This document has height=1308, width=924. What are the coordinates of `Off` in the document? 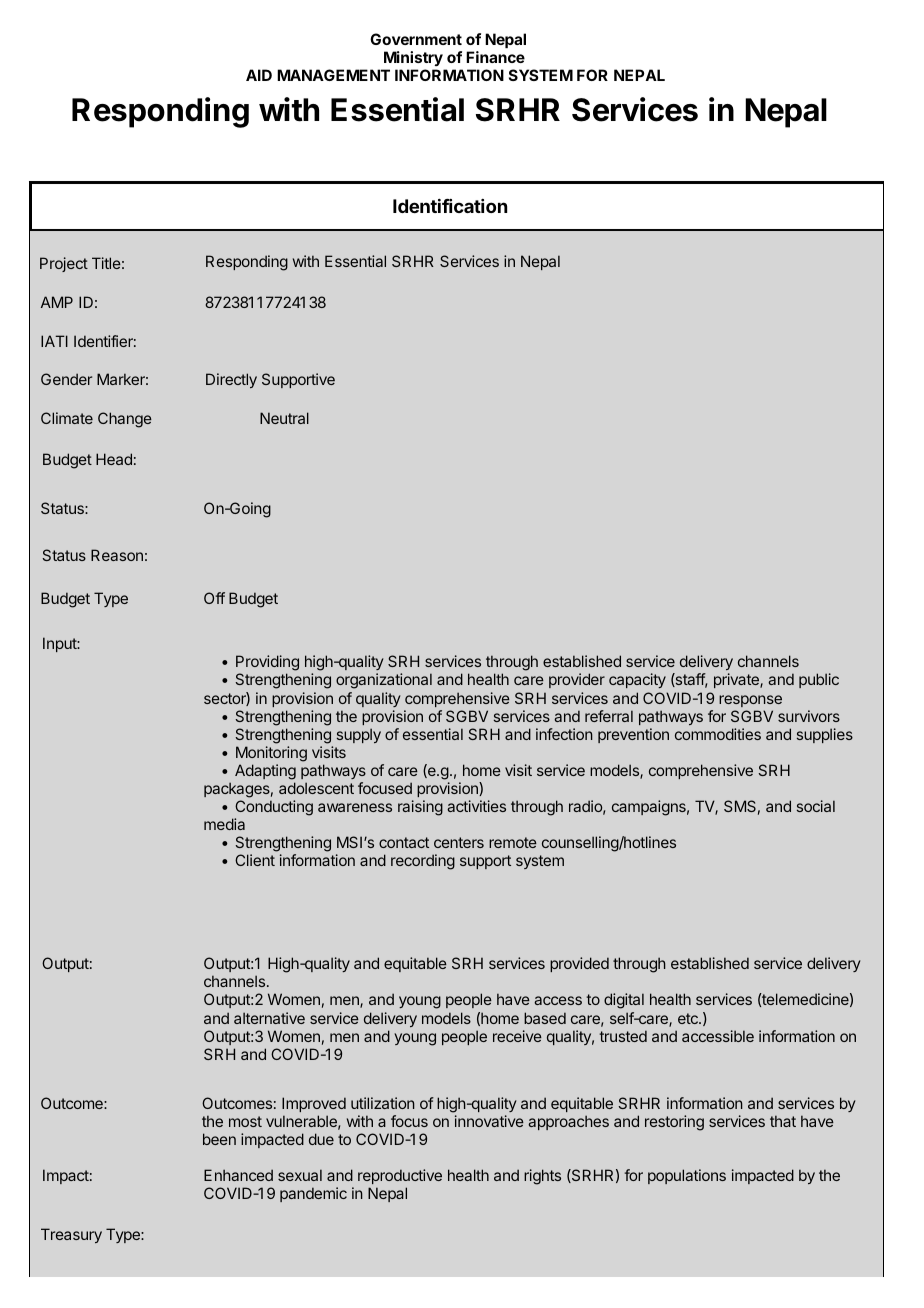 It's located at (214, 598).
